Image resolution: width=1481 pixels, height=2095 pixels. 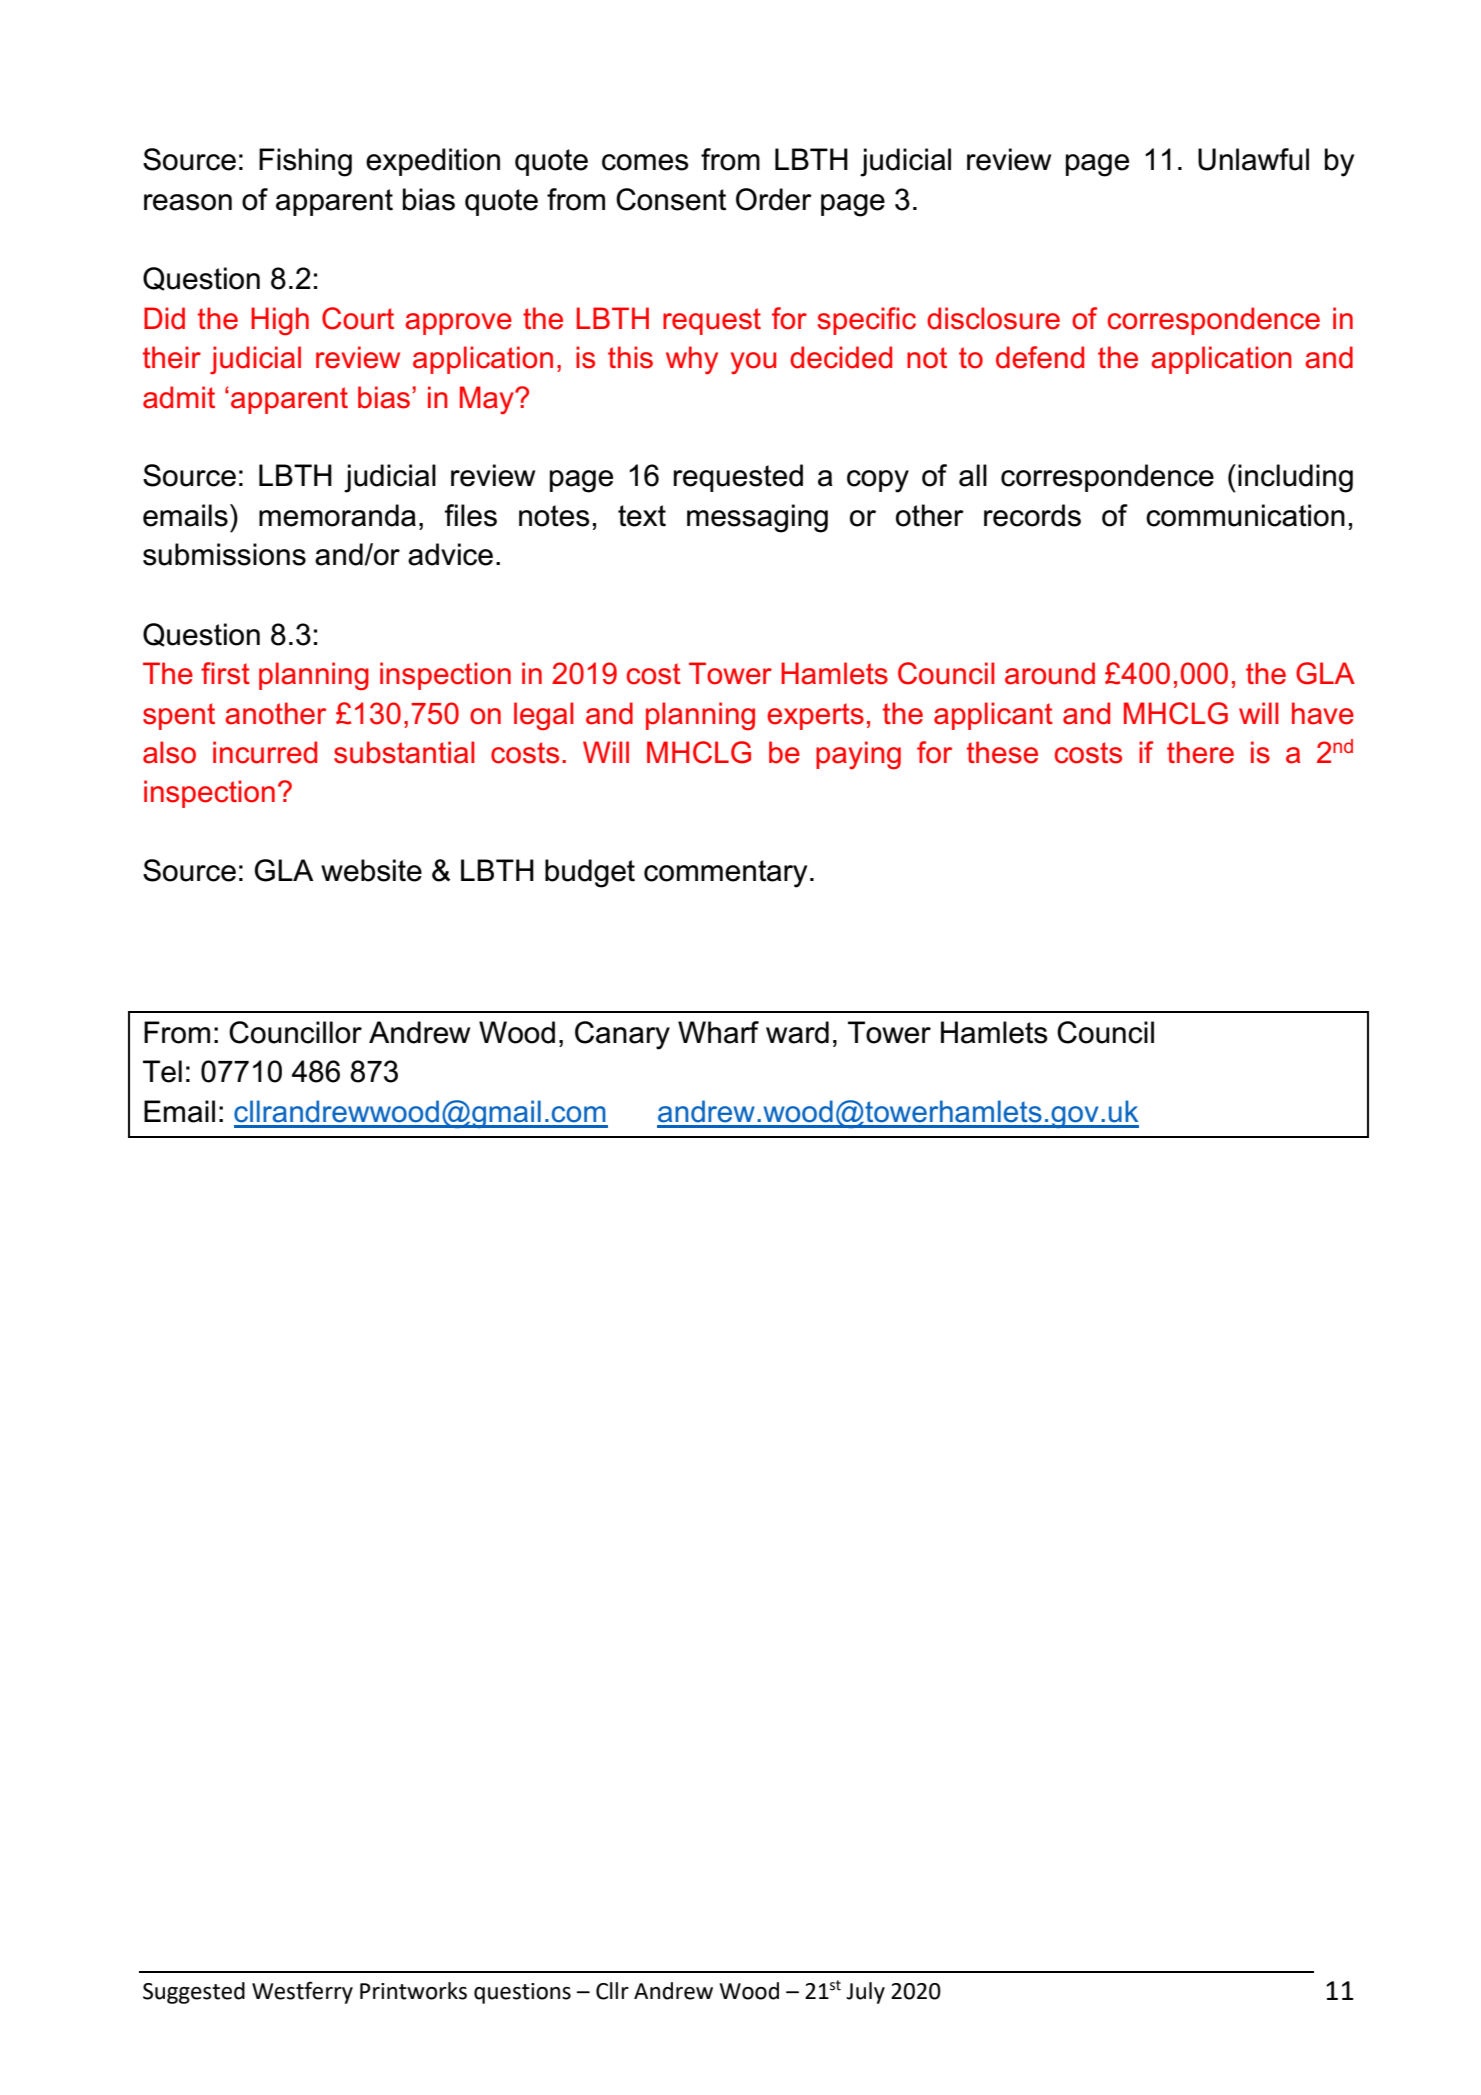 I want to click on first, so click(x=225, y=673).
